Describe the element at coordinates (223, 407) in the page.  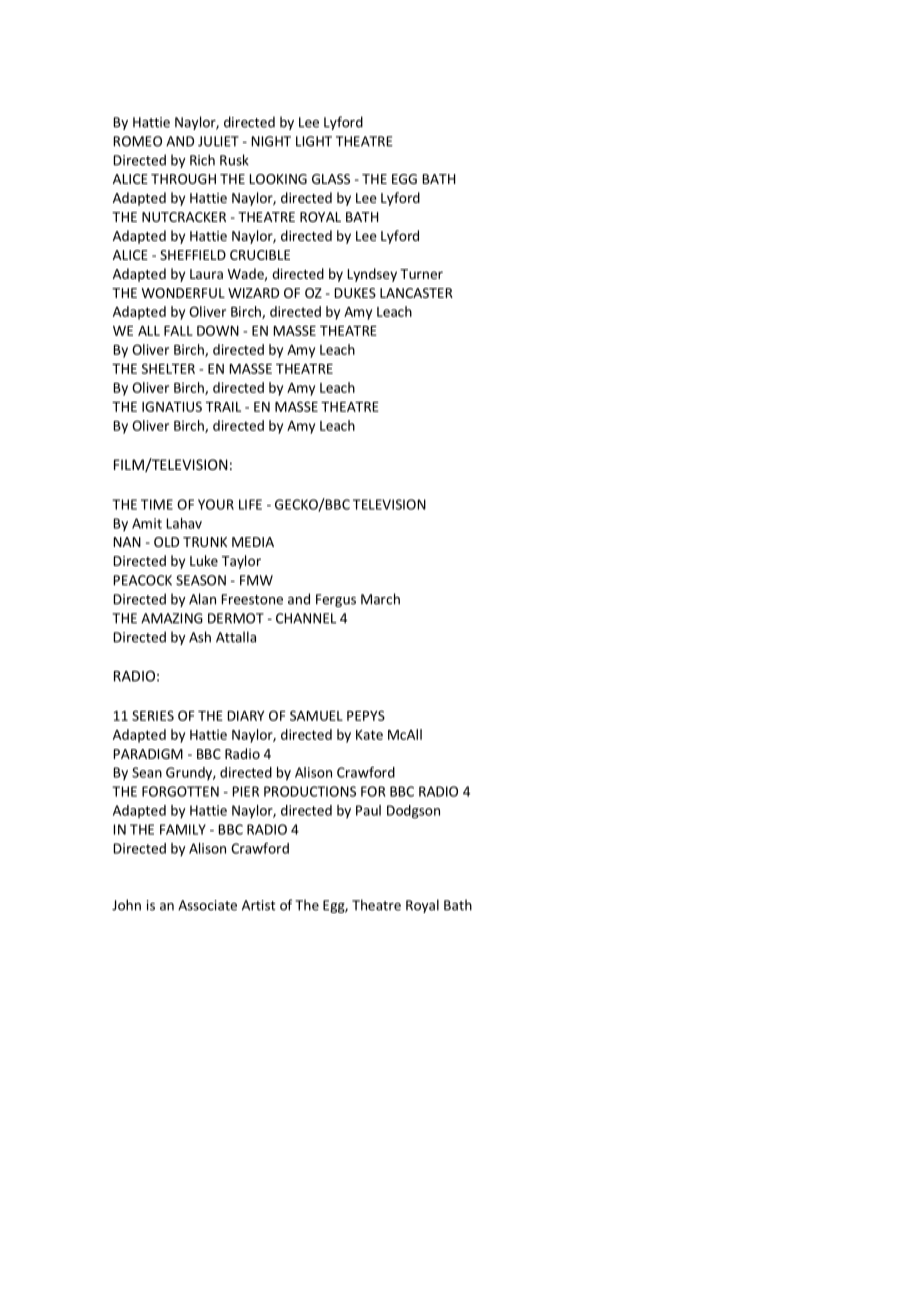
I see `TRAIL` at that location.
